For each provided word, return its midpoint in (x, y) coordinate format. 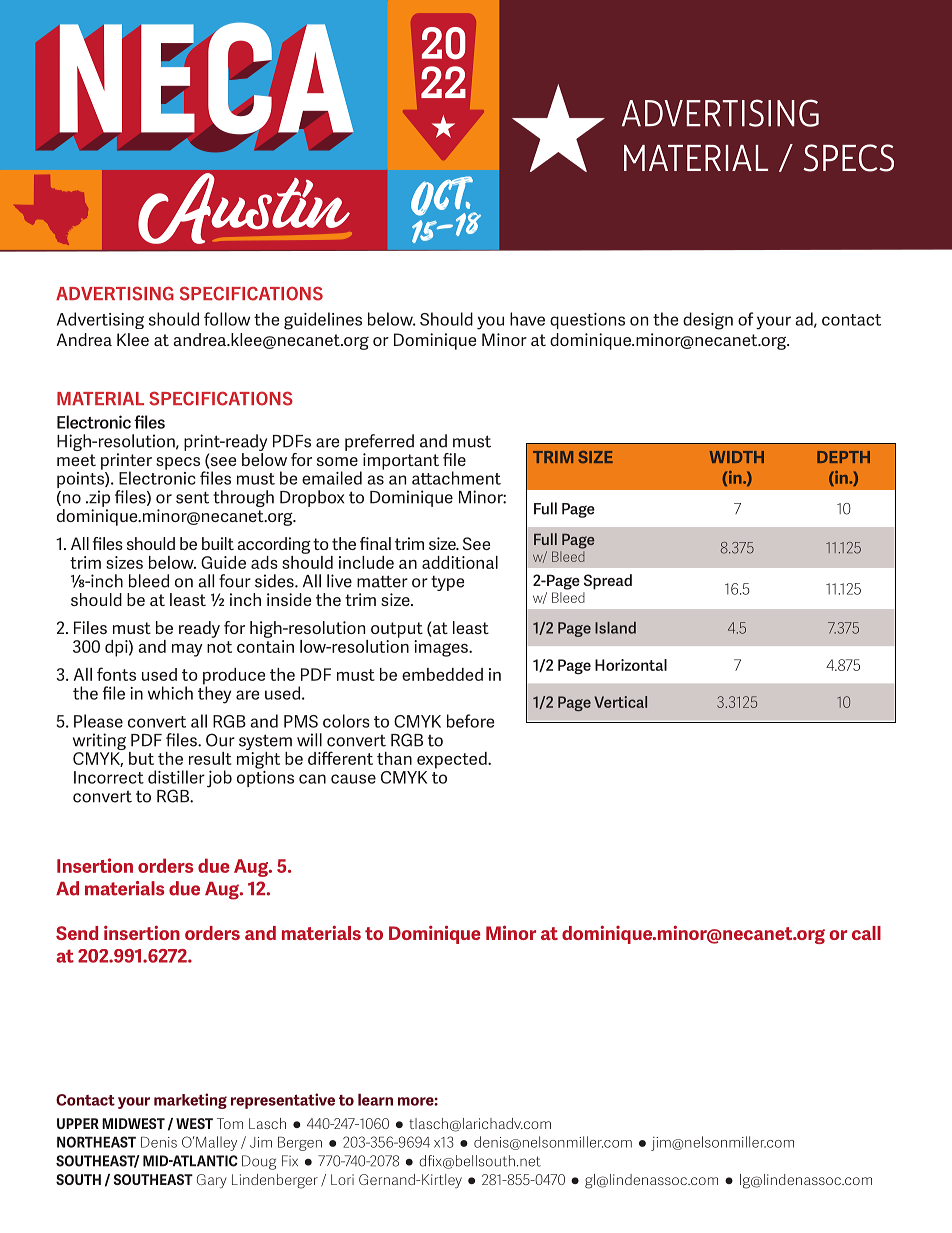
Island (615, 628)
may (187, 650)
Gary (212, 1181)
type (447, 583)
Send (77, 933)
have (527, 319)
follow (227, 319)
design (708, 321)
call (866, 933)
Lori (342, 1179)
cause (353, 779)
